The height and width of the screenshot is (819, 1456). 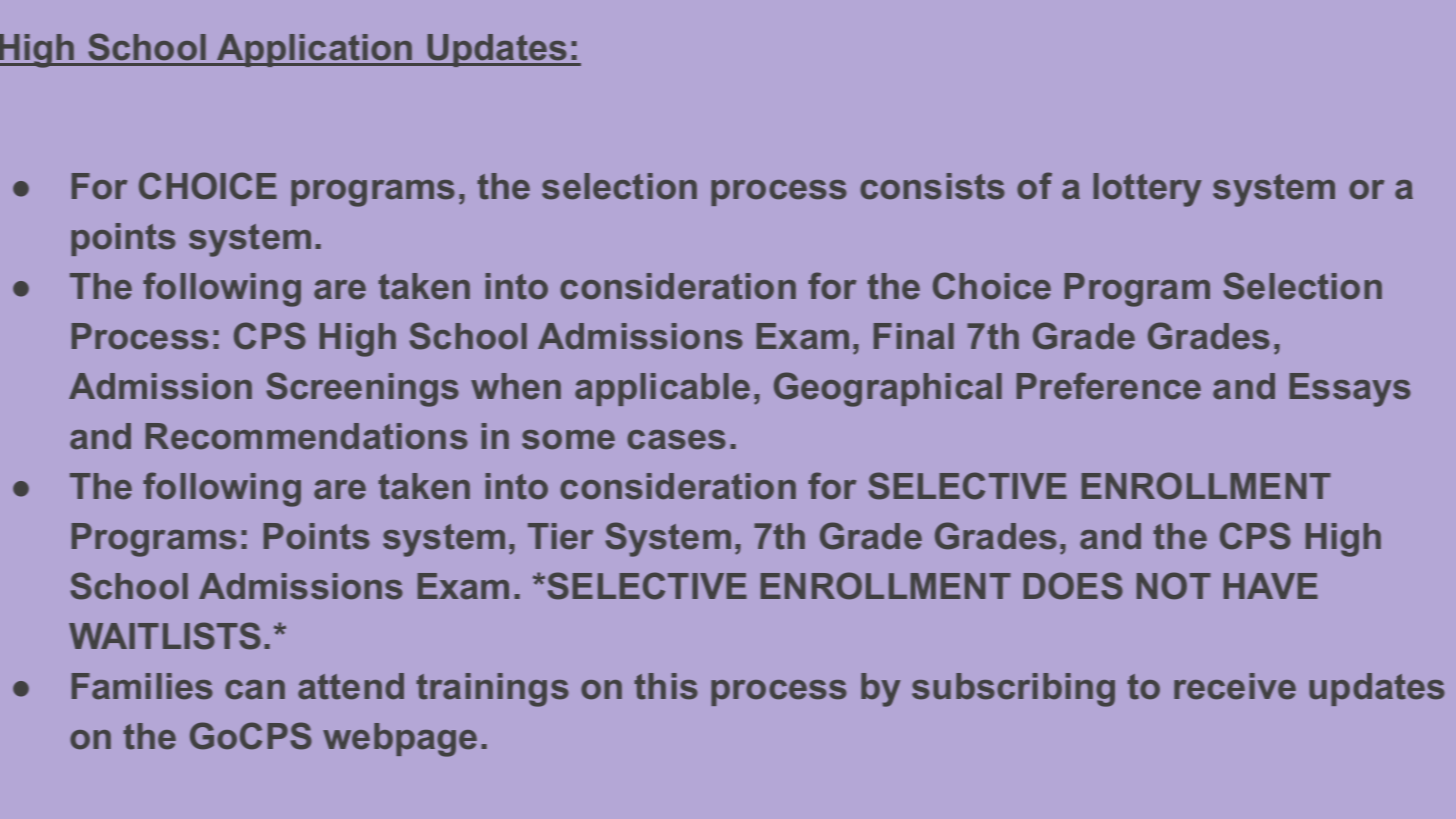 I want to click on Application, so click(x=315, y=50).
